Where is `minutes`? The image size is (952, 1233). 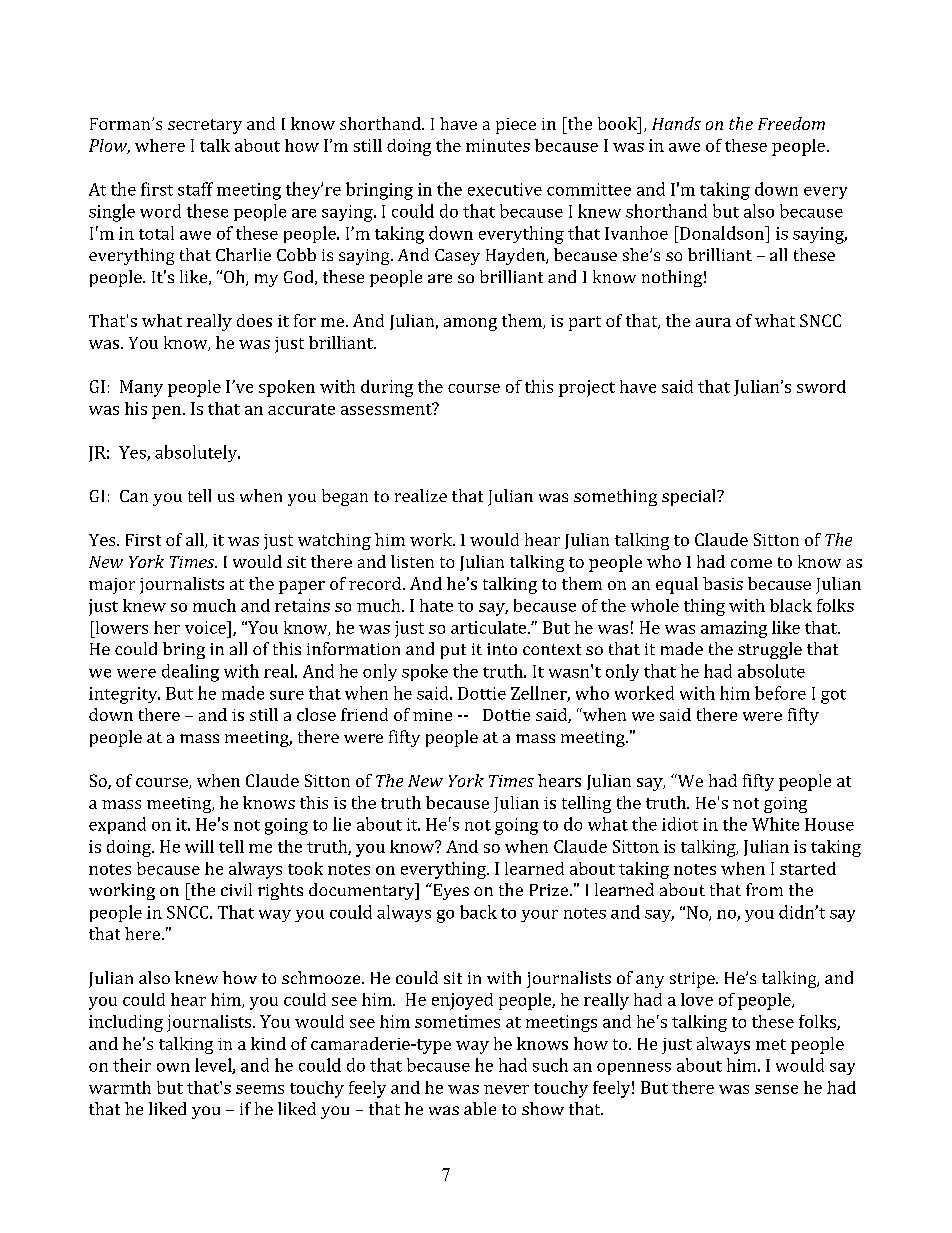
minutes is located at coordinates (498, 145).
